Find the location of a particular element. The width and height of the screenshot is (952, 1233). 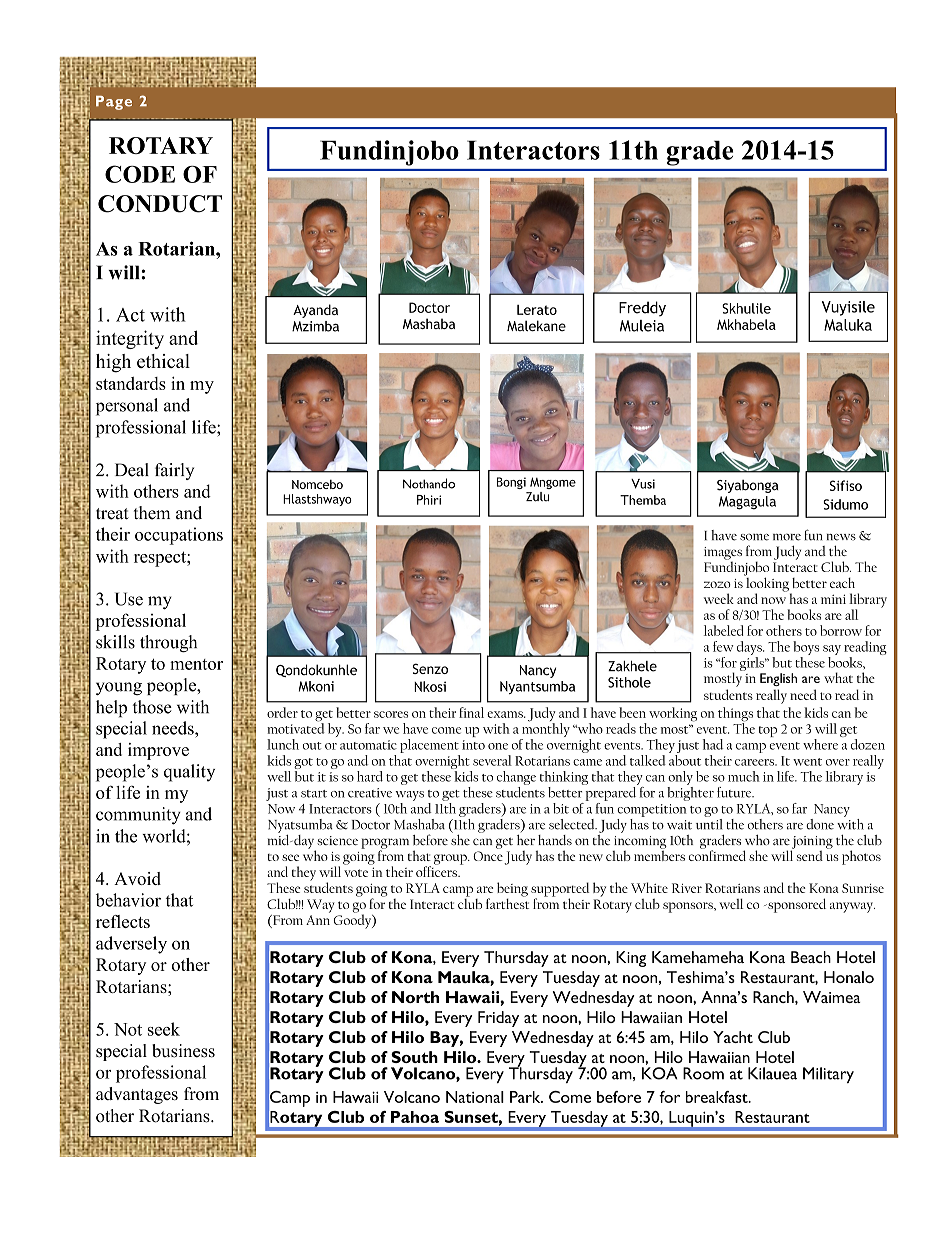

CONDUCT is located at coordinates (160, 204).
